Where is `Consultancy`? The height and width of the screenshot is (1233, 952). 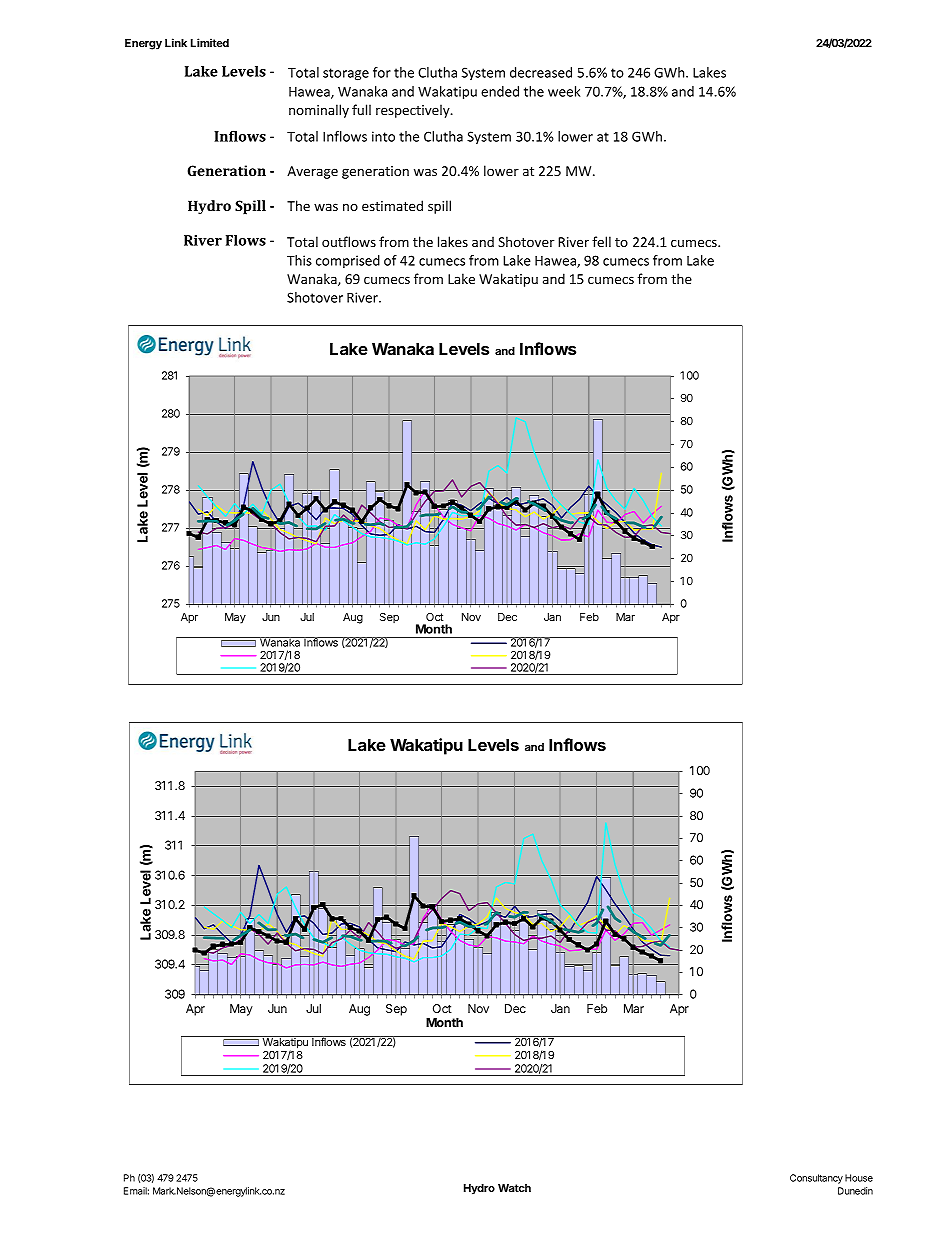
Consultancy is located at coordinates (816, 1179).
